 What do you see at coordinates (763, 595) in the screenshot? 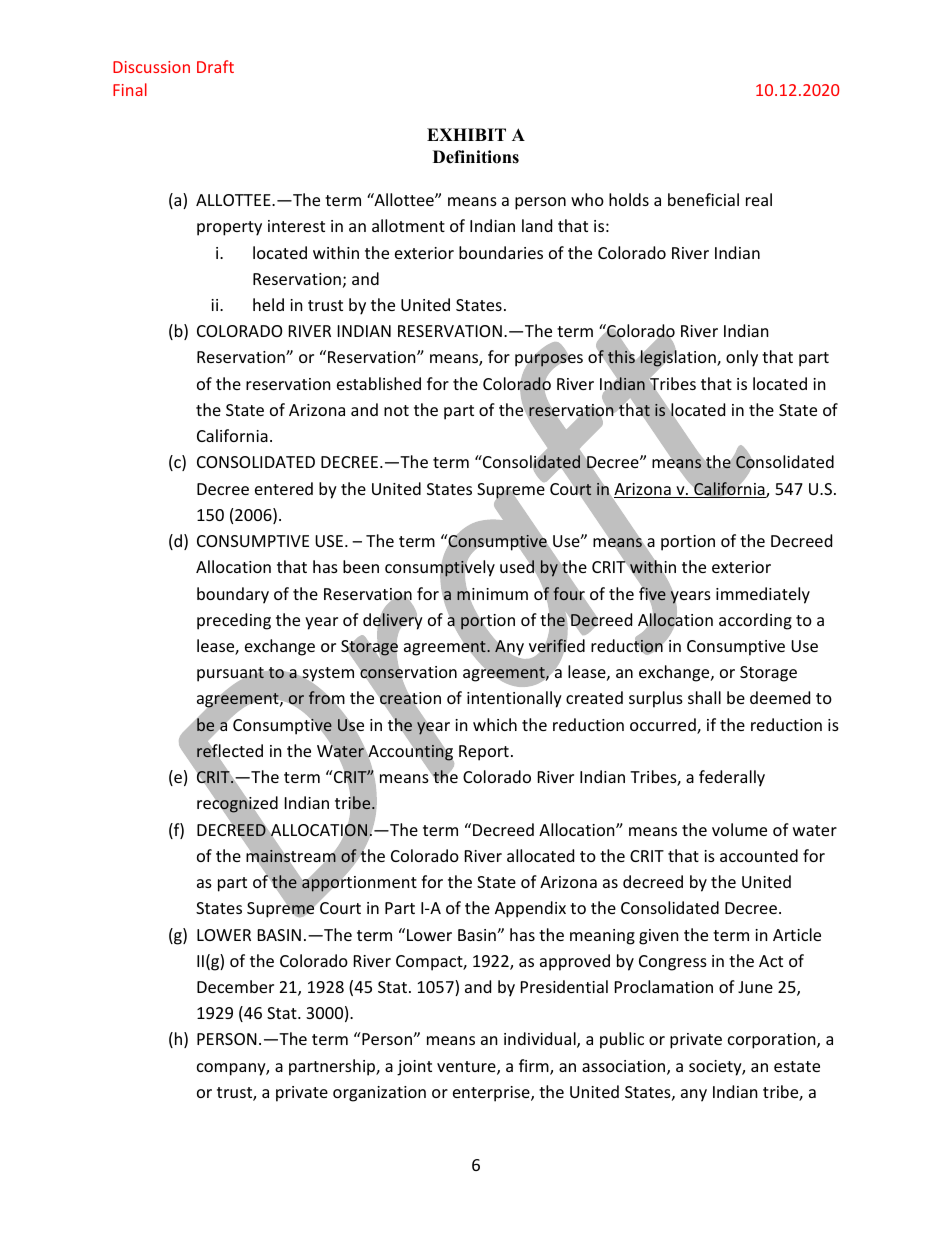
I see `immediately` at bounding box center [763, 595].
